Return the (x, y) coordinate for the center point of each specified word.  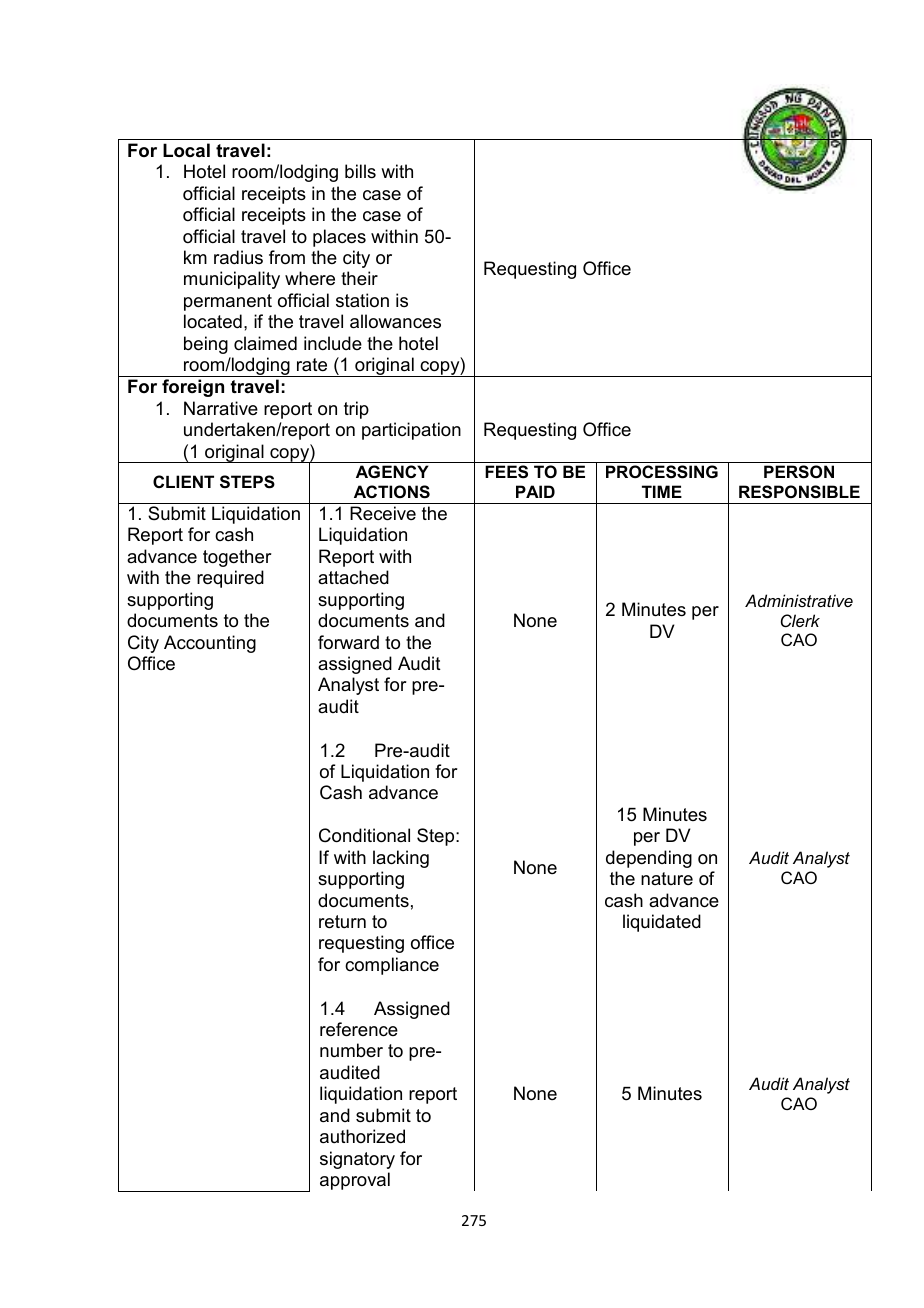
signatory (357, 1160)
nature (667, 878)
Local (186, 150)
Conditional (364, 835)
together (237, 558)
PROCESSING (662, 472)
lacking (401, 859)
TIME (662, 491)
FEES (506, 472)
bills (360, 171)
